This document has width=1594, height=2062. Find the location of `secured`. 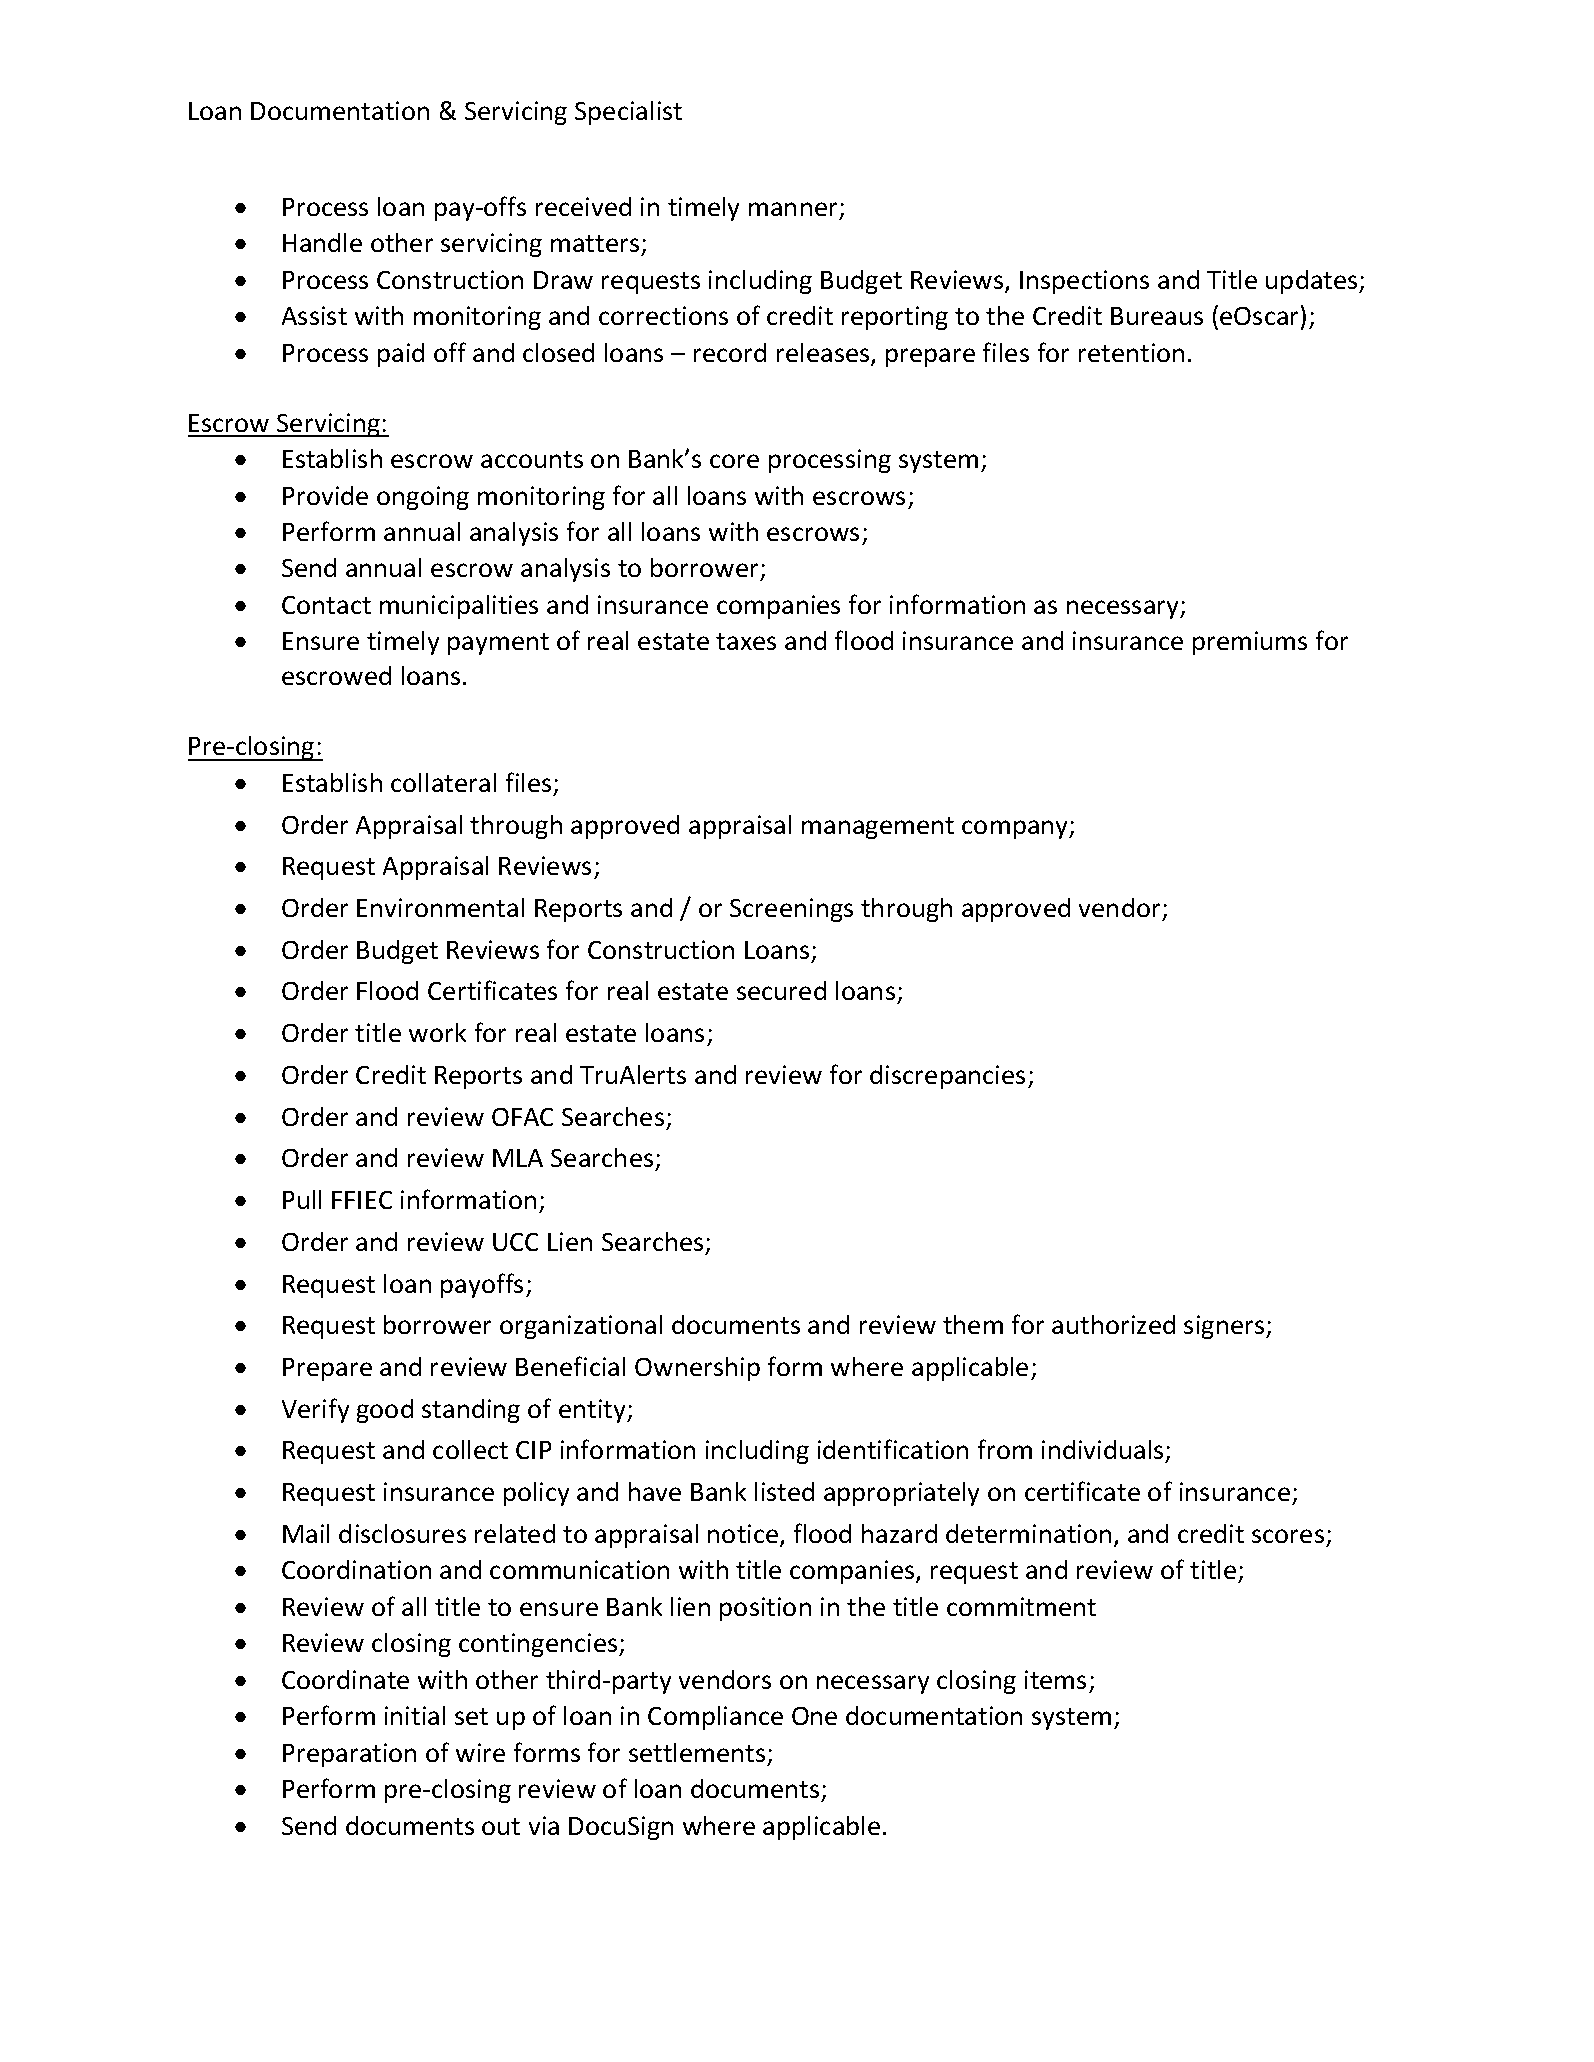

secured is located at coordinates (781, 990).
